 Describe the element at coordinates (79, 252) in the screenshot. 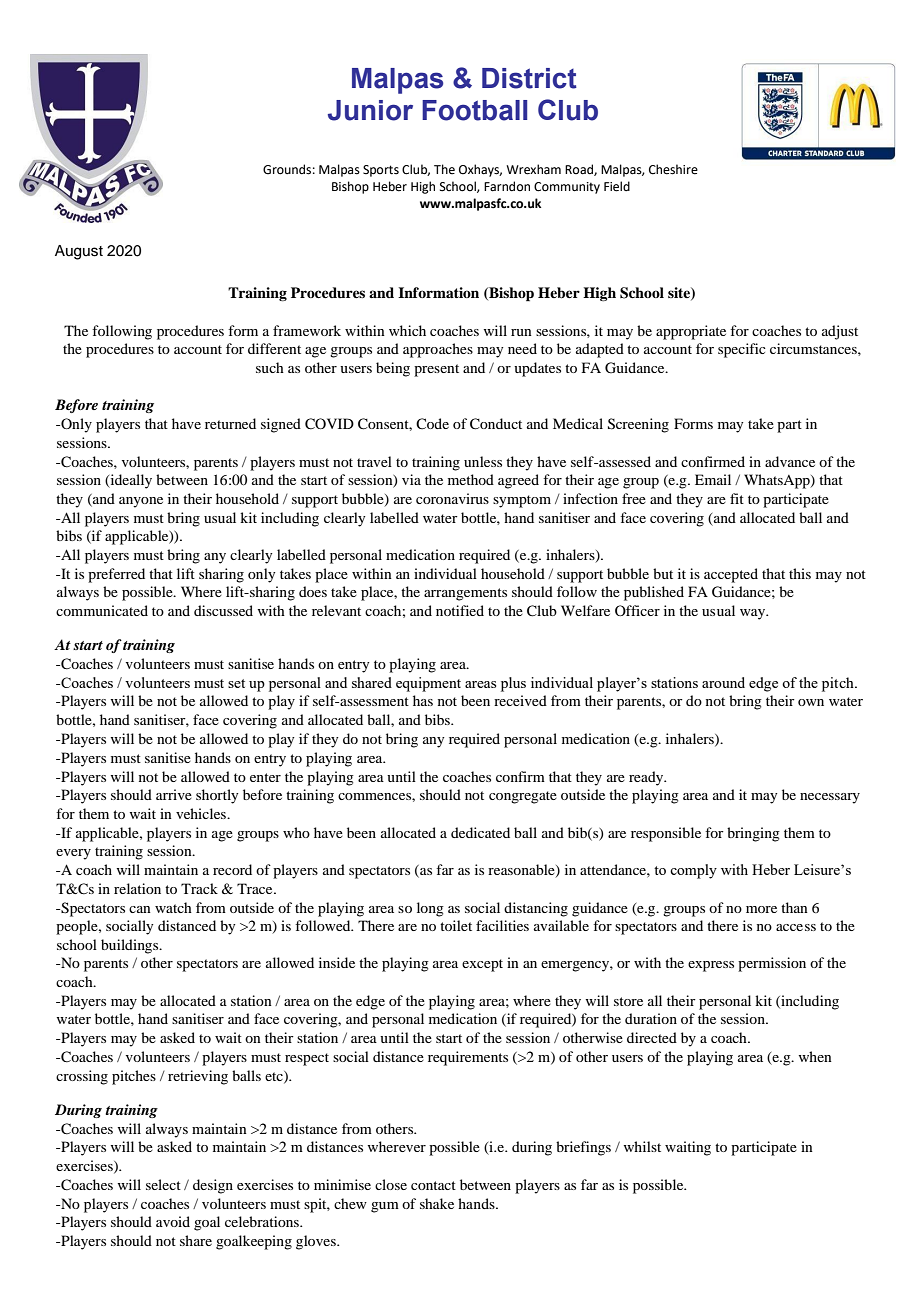

I see `August` at that location.
